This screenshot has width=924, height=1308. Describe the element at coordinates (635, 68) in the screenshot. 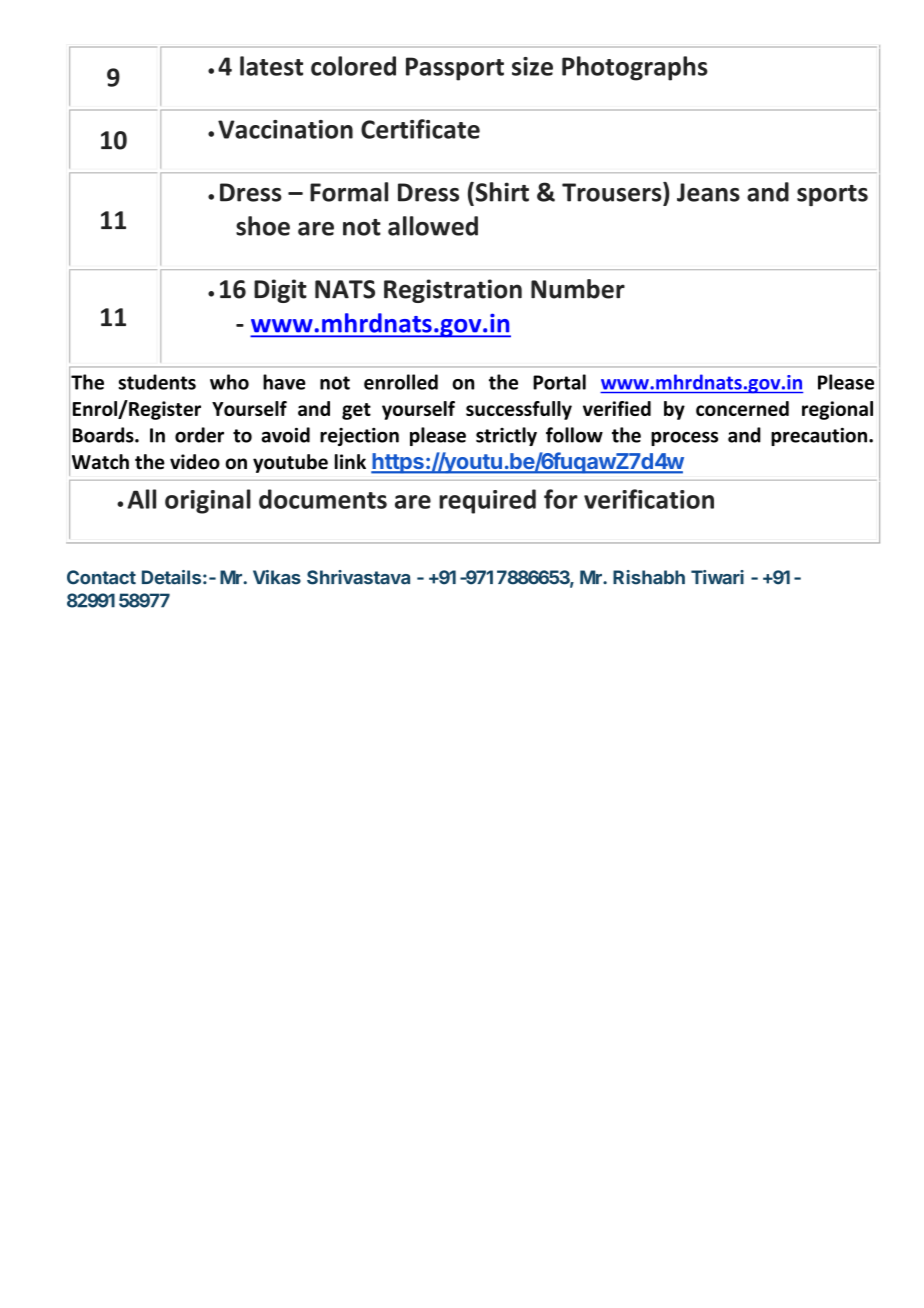

I see `Photographs` at that location.
